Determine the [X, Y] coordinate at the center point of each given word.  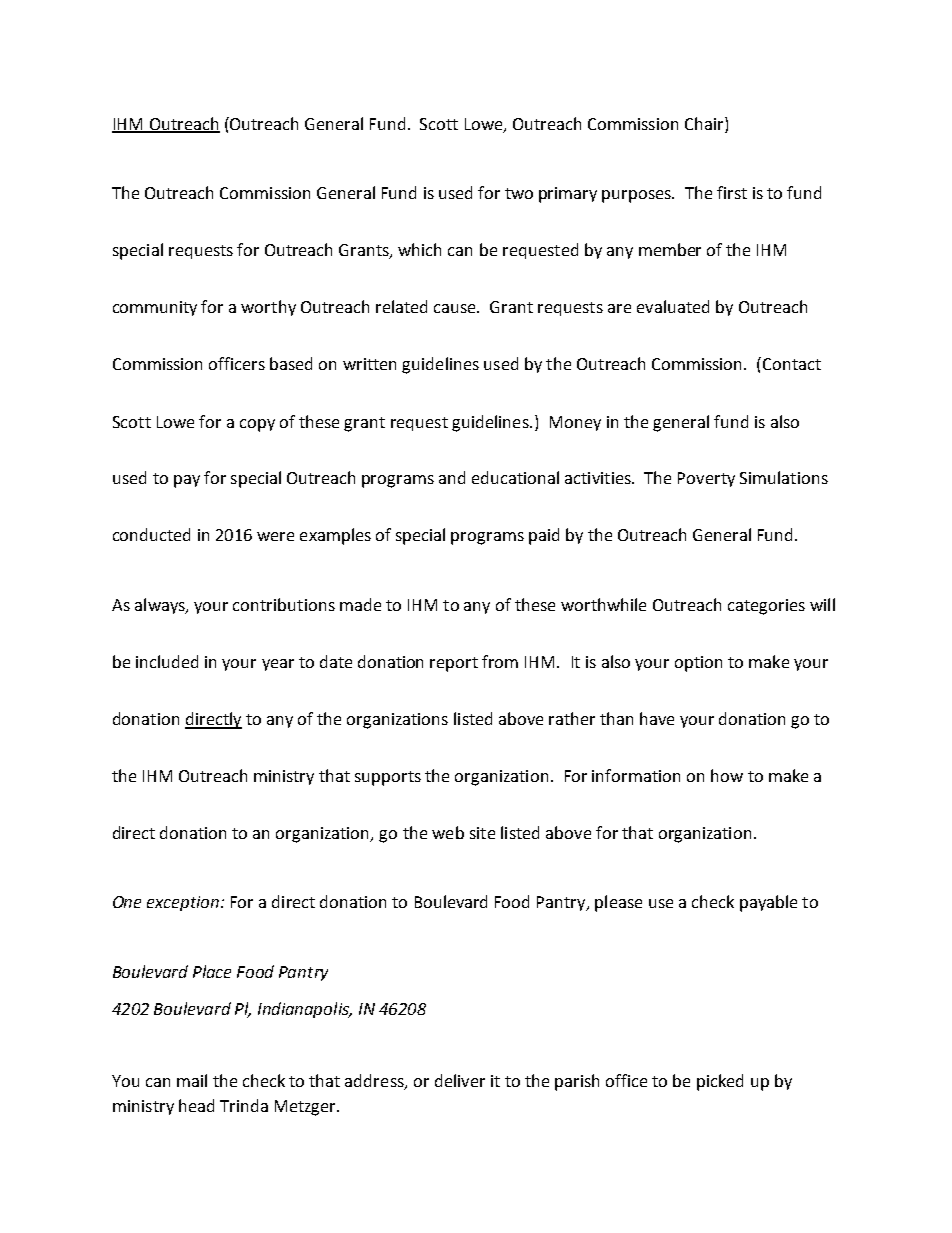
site [482, 833]
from [500, 661]
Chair [705, 123]
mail [192, 1080]
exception [183, 903]
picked [720, 1082]
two [519, 193]
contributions [284, 604]
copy [257, 425]
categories [766, 607]
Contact [792, 364]
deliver [460, 1080]
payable [768, 903]
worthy [268, 308]
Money [575, 423]
